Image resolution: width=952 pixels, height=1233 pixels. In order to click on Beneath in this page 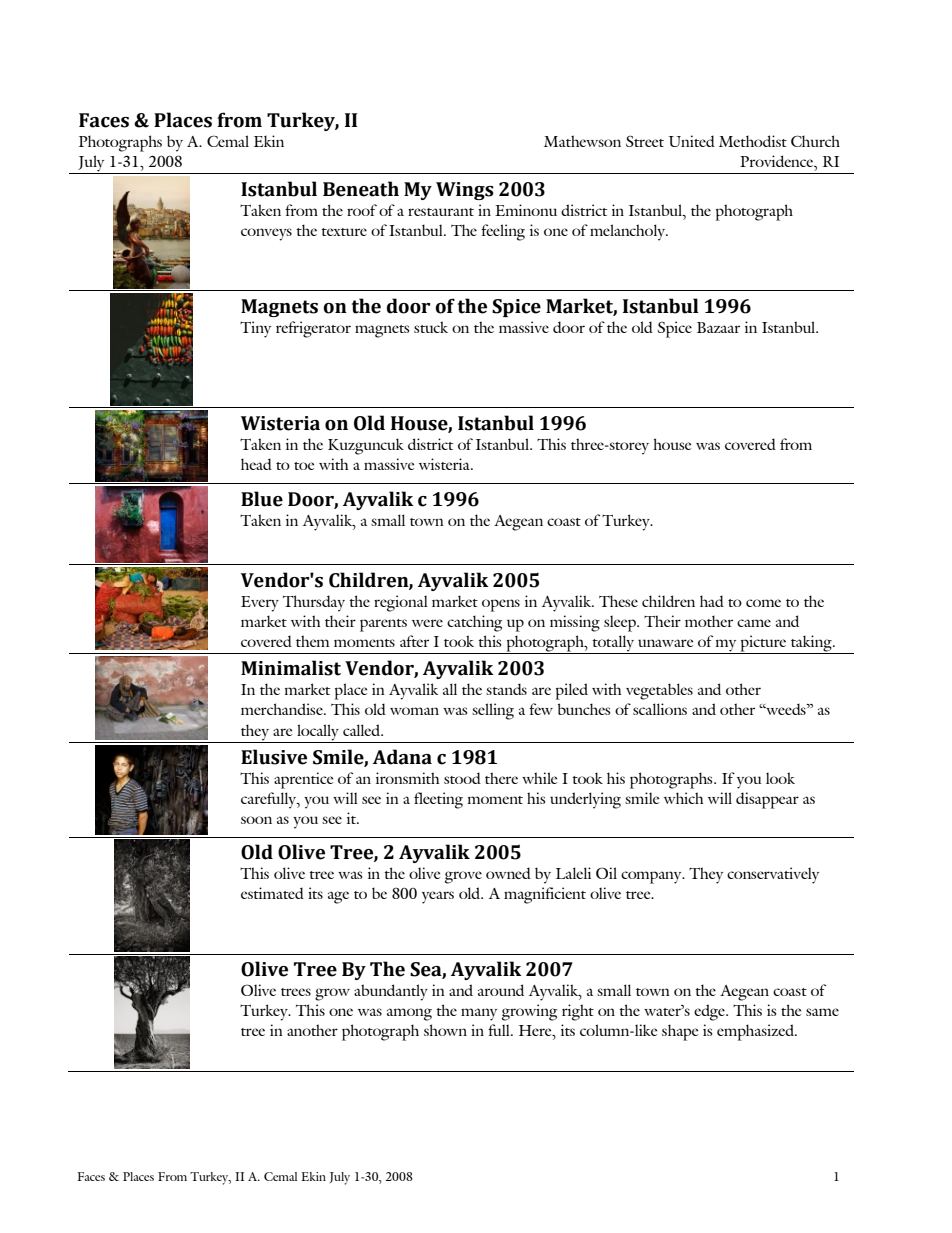, I will do `click(361, 189)`.
